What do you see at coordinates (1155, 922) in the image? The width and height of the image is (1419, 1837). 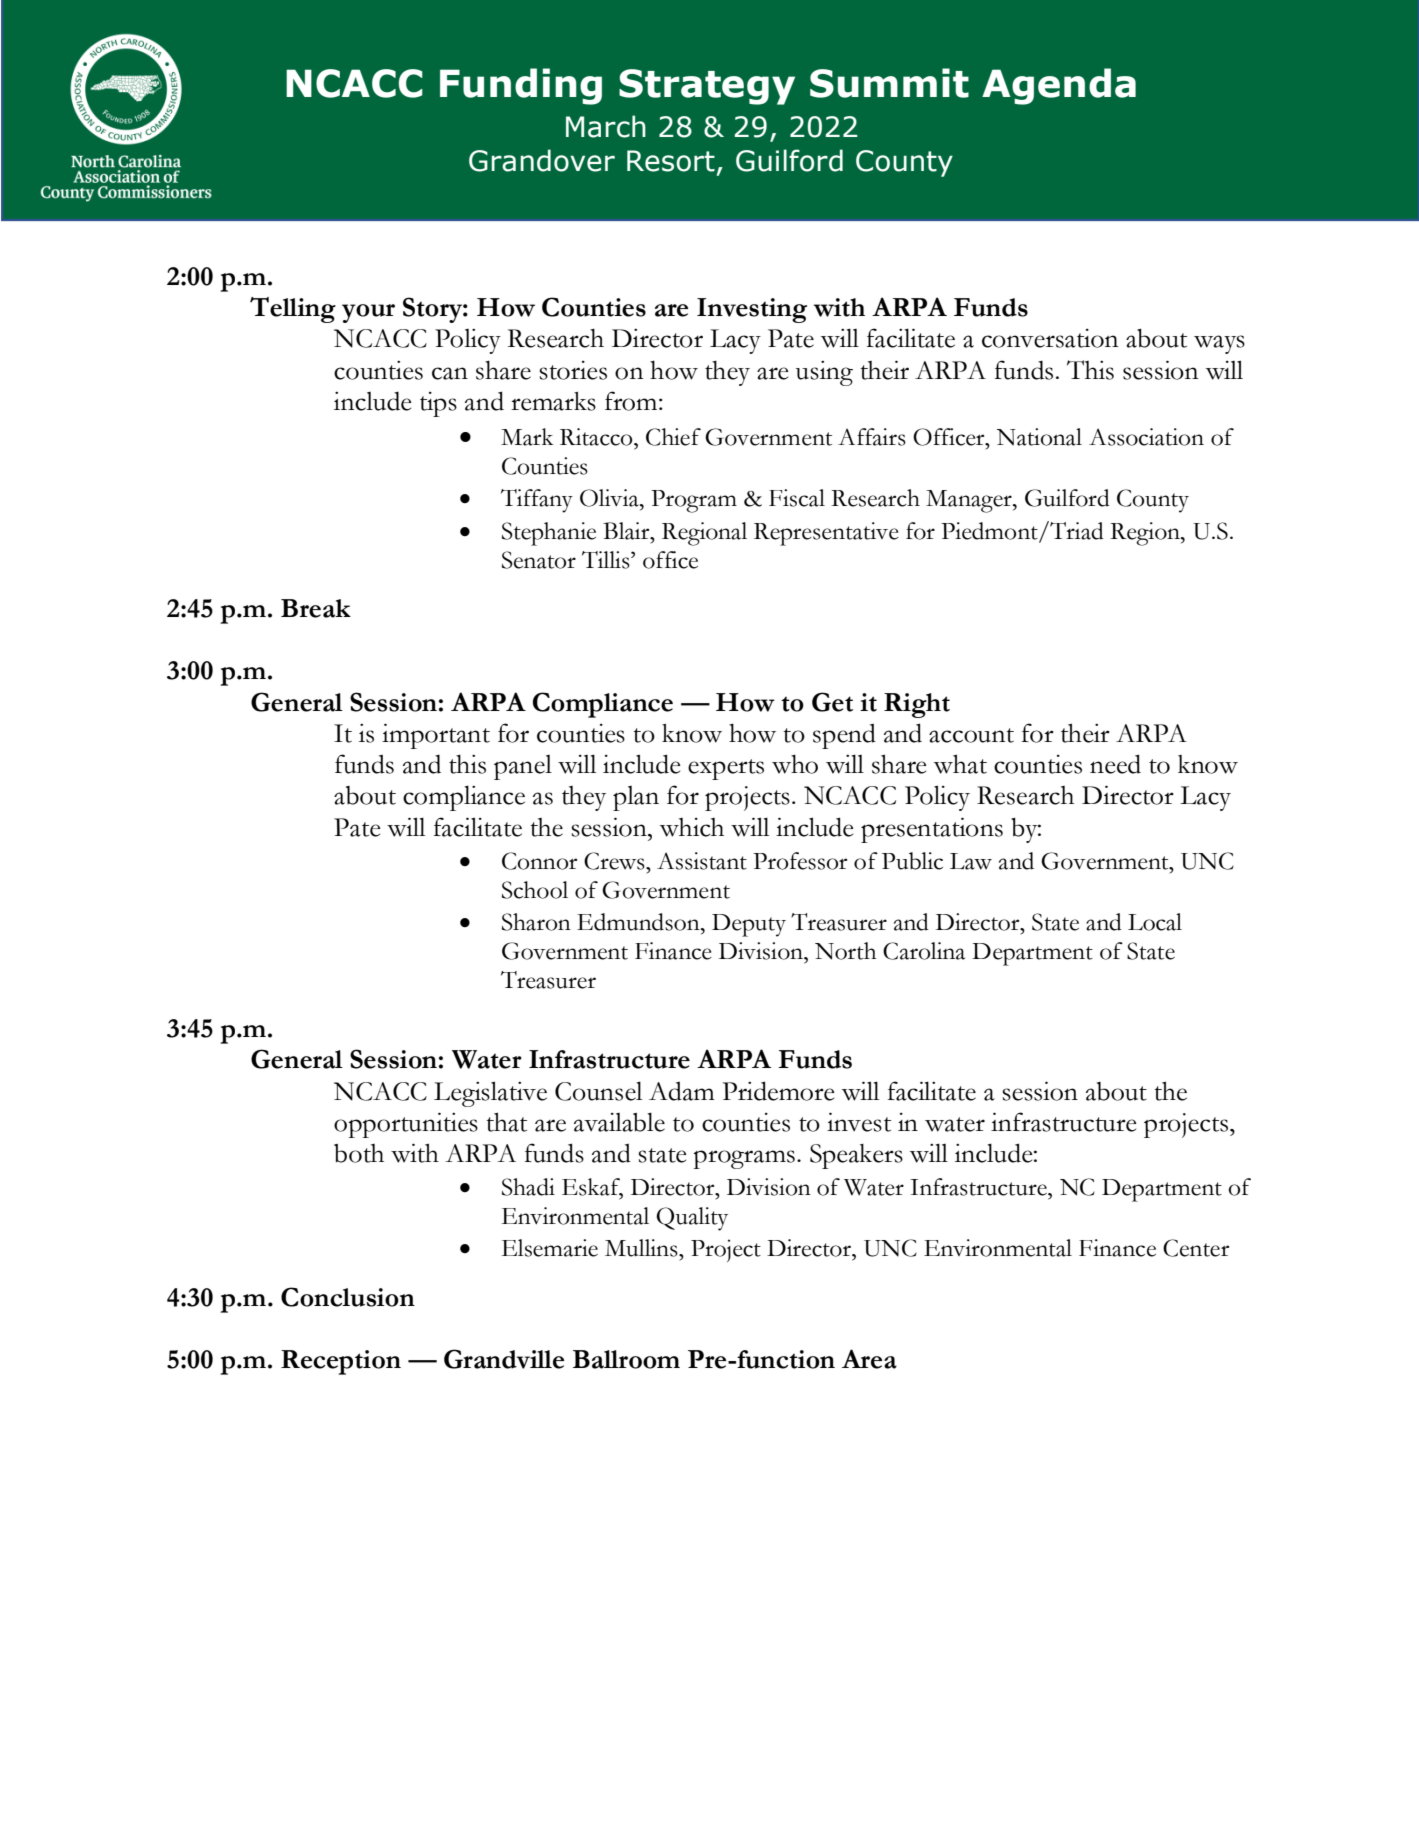 I see `Local` at bounding box center [1155, 922].
